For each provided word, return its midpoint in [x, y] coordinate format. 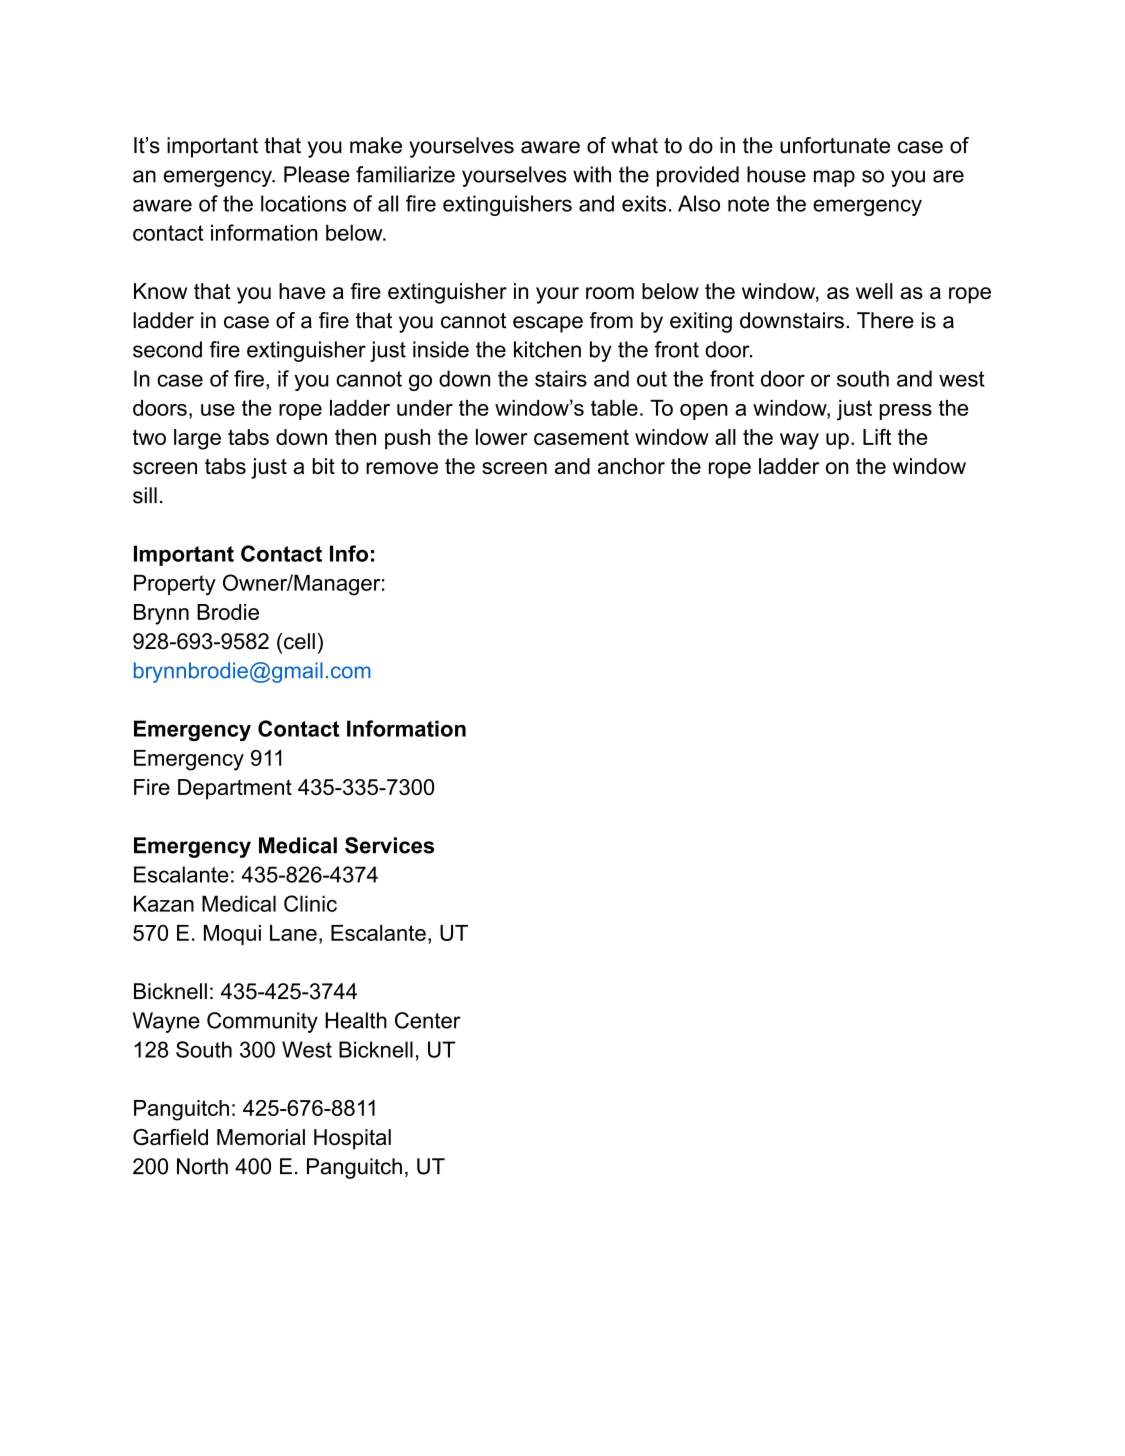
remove [402, 468]
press [906, 412]
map [834, 178]
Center [428, 1020]
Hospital [352, 1139]
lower [502, 437]
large [197, 439]
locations [303, 203]
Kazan [164, 903]
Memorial [261, 1137]
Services [389, 845]
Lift [877, 436]
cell [299, 641]
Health [356, 1020]
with [592, 174]
